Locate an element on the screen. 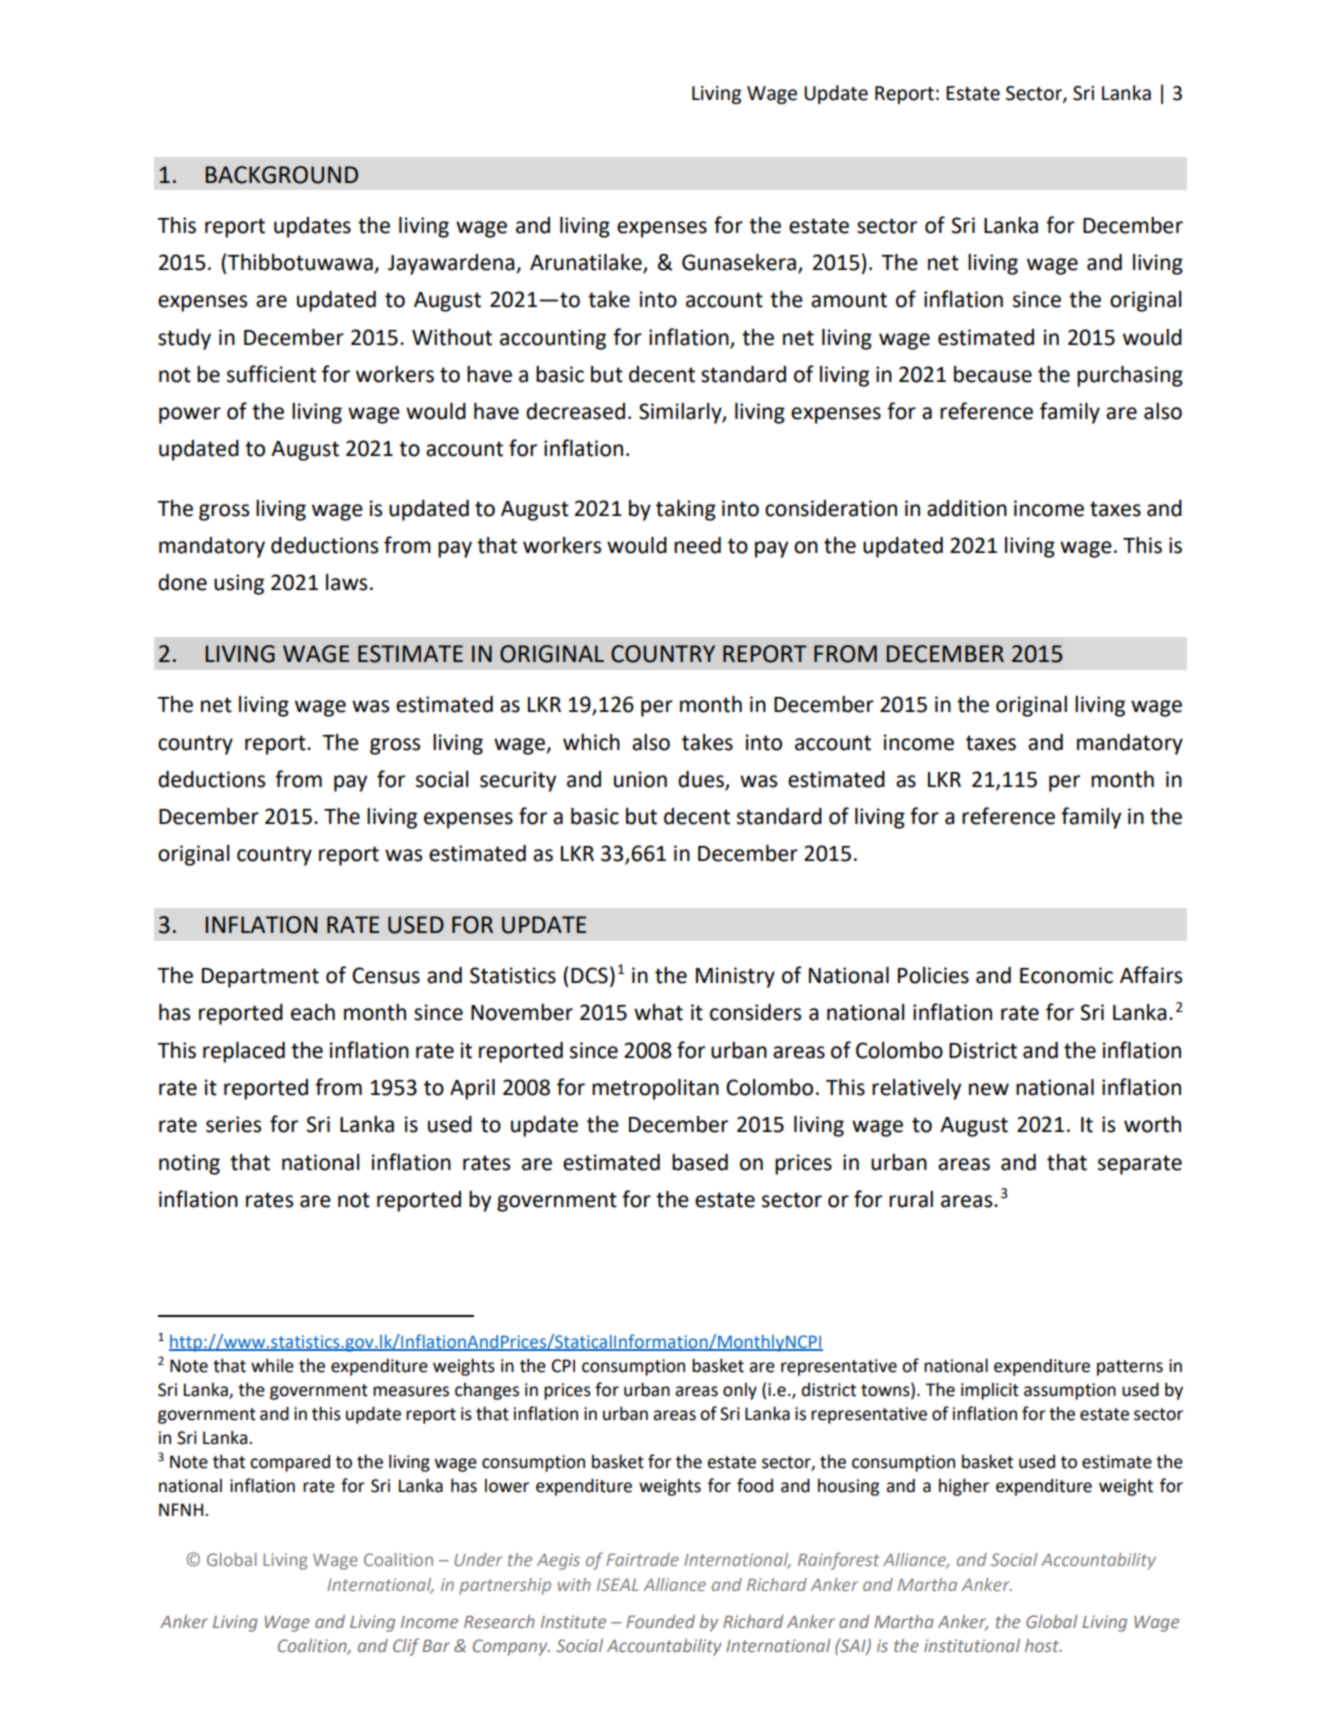  Clif is located at coordinates (406, 1647).
